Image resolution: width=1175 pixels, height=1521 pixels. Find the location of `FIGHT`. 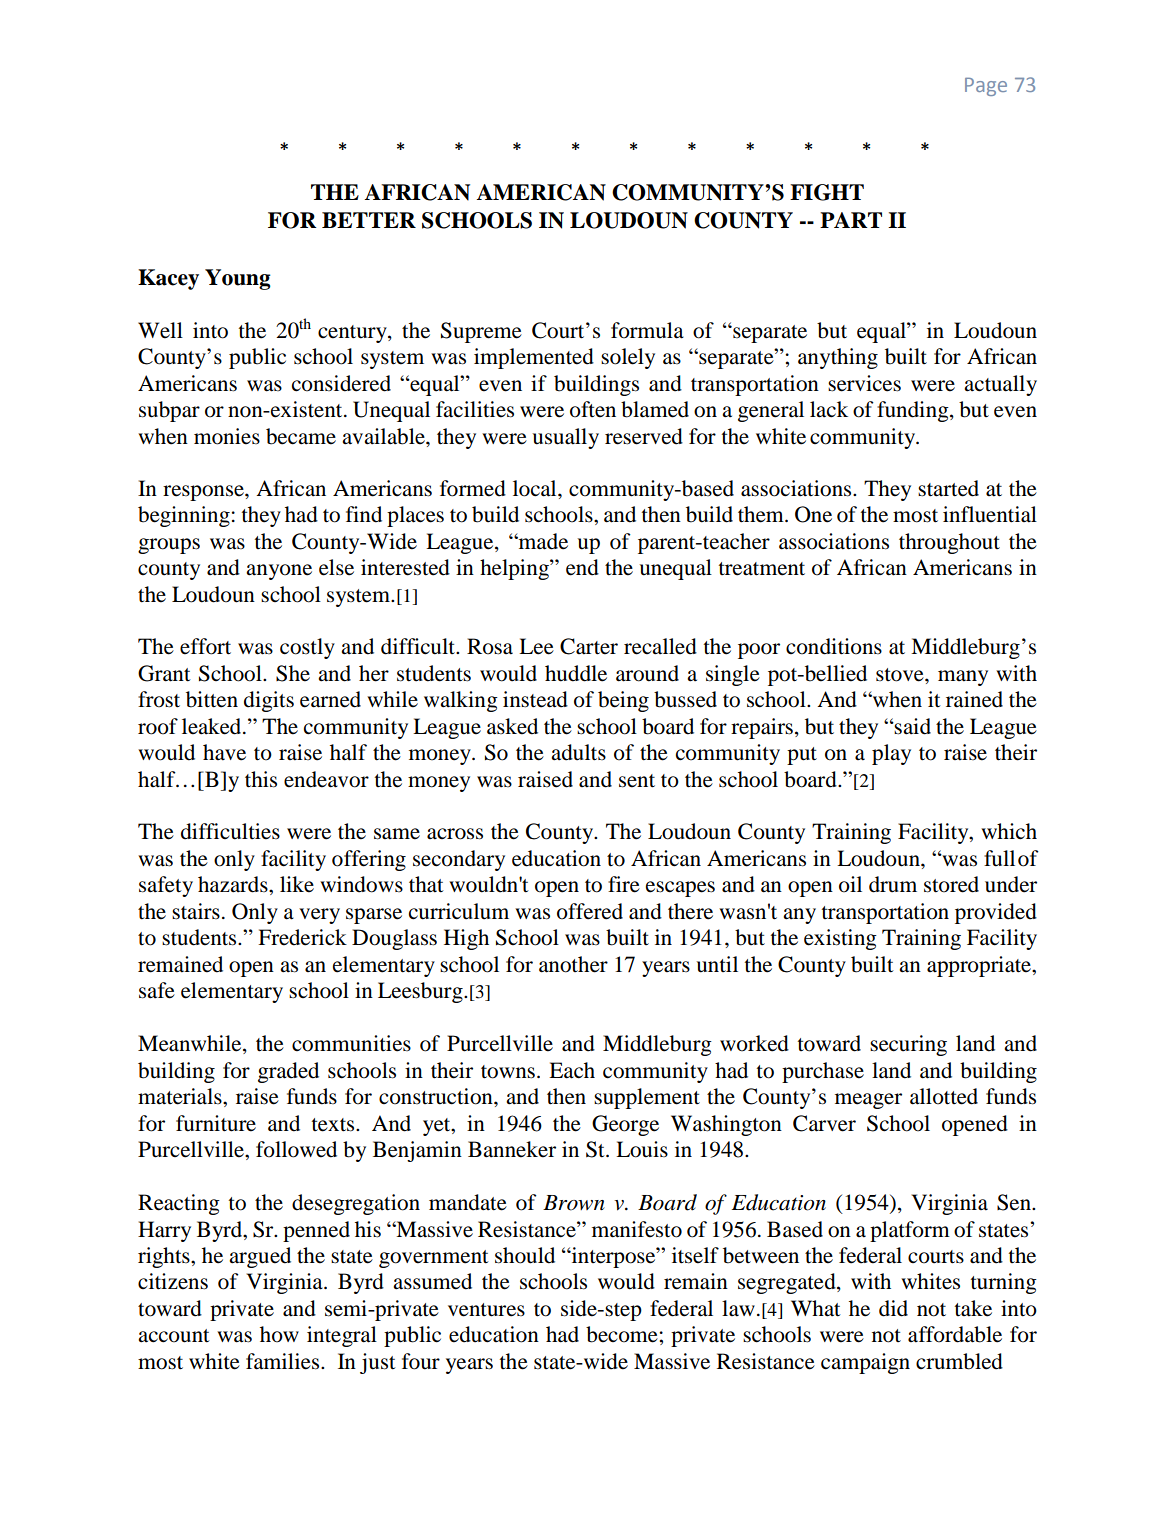

FIGHT is located at coordinates (827, 192).
